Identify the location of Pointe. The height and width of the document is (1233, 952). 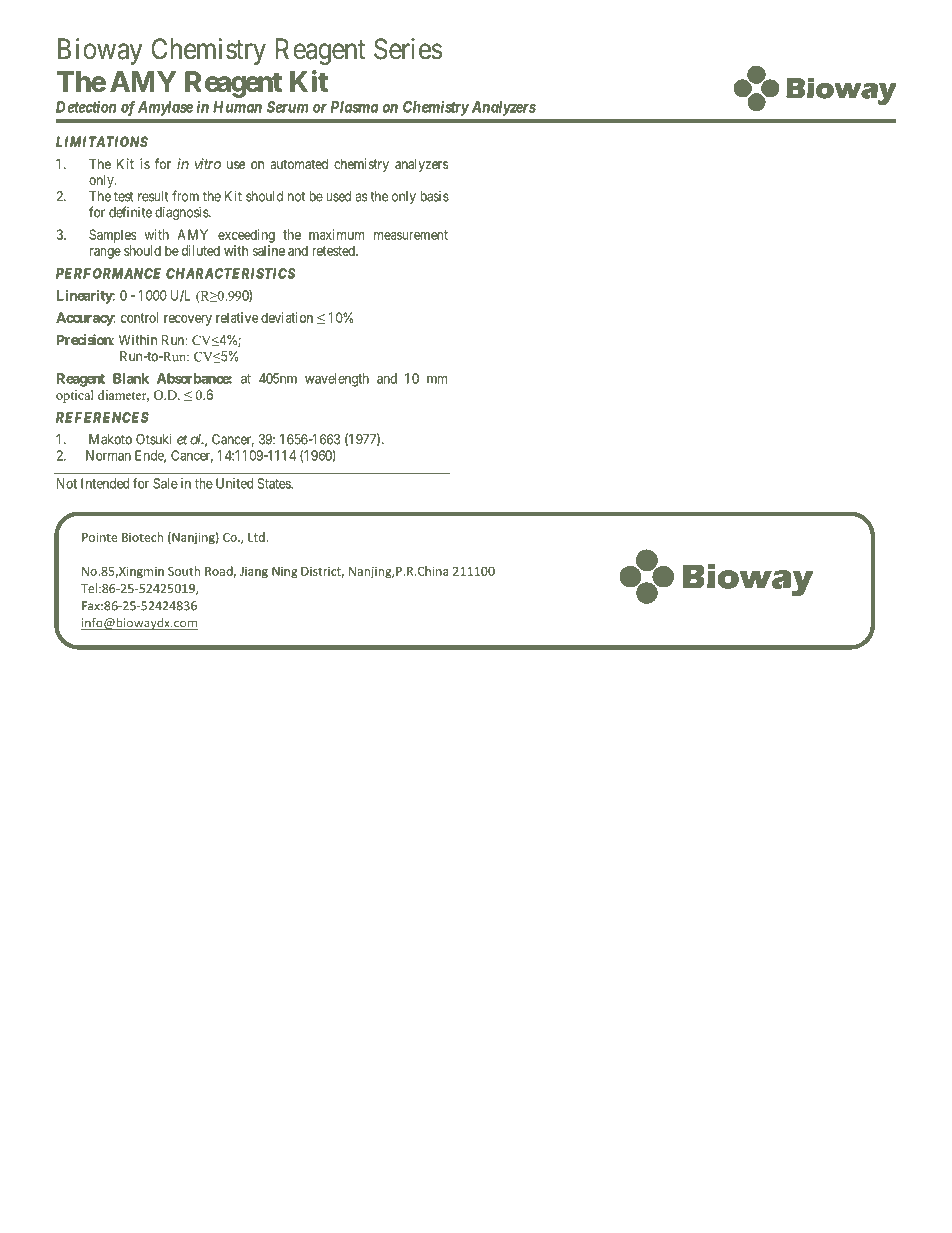
(100, 537).
